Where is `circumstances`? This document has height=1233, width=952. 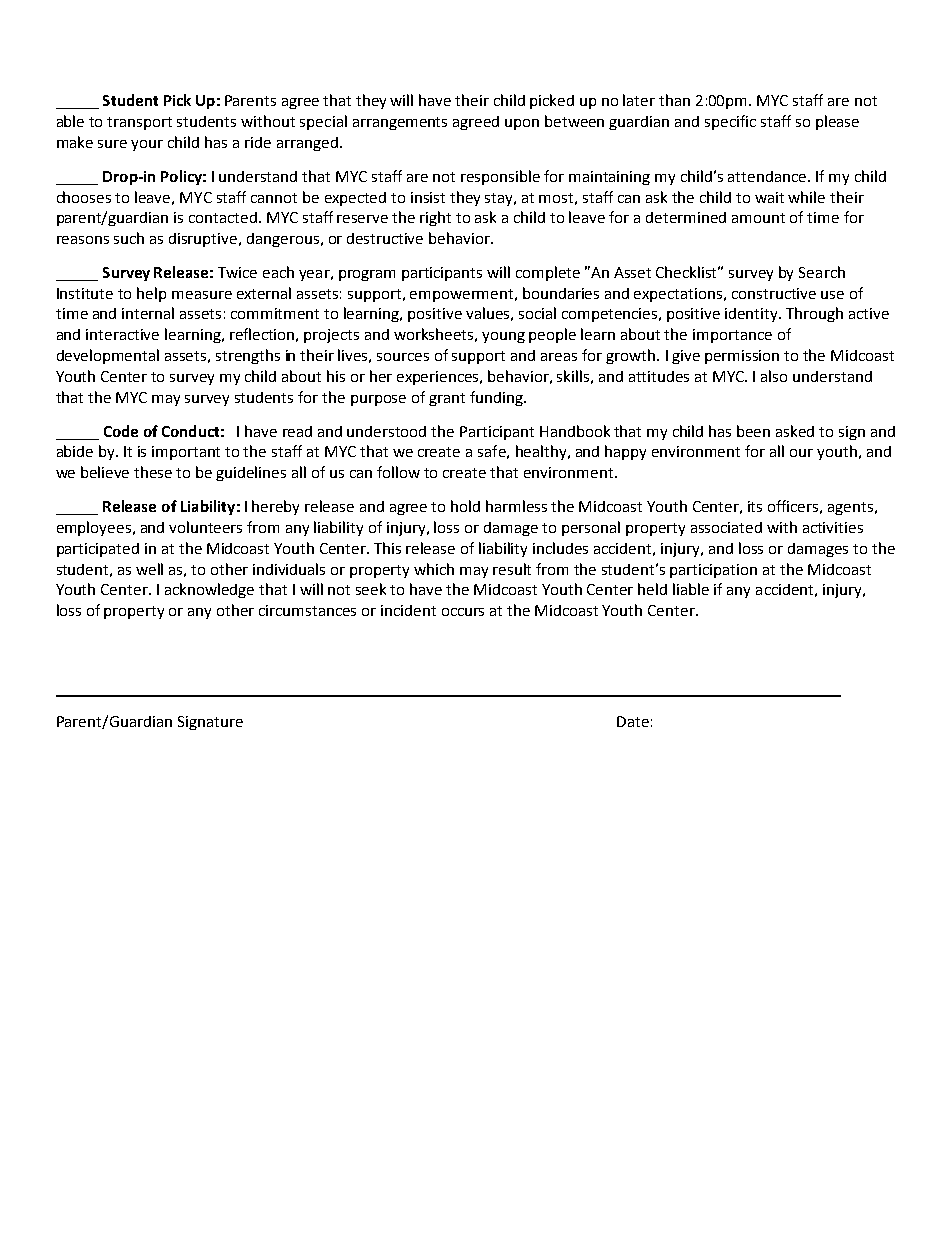 circumstances is located at coordinates (307, 610).
